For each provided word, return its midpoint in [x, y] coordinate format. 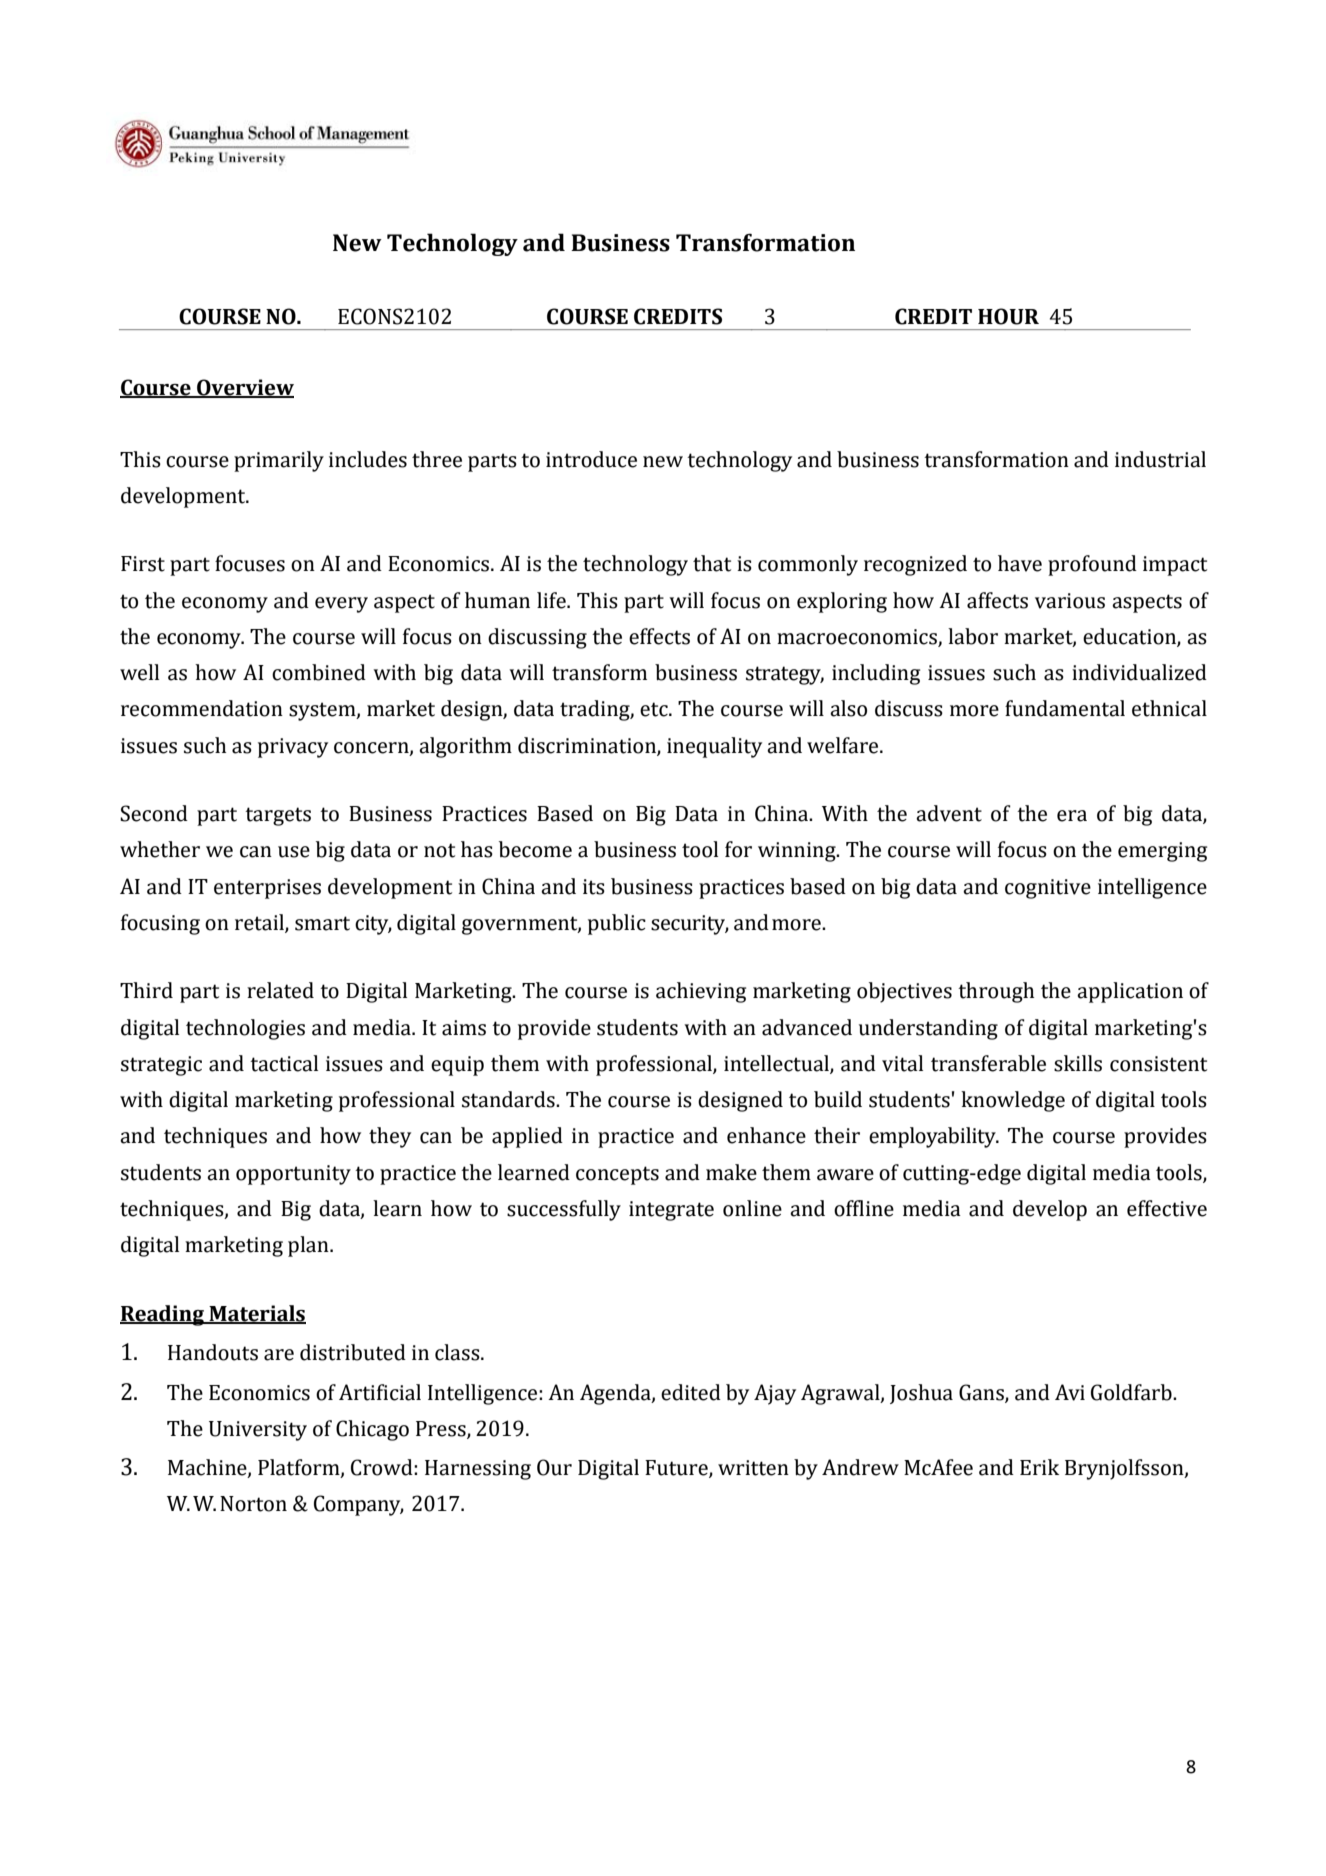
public [617, 924]
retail [260, 923]
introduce [591, 459]
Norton [253, 1504]
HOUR [1008, 316]
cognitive [1048, 889]
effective [1167, 1208]
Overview [244, 388]
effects [659, 636]
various [1070, 601]
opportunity [293, 1175]
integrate [671, 1211]
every [341, 605]
